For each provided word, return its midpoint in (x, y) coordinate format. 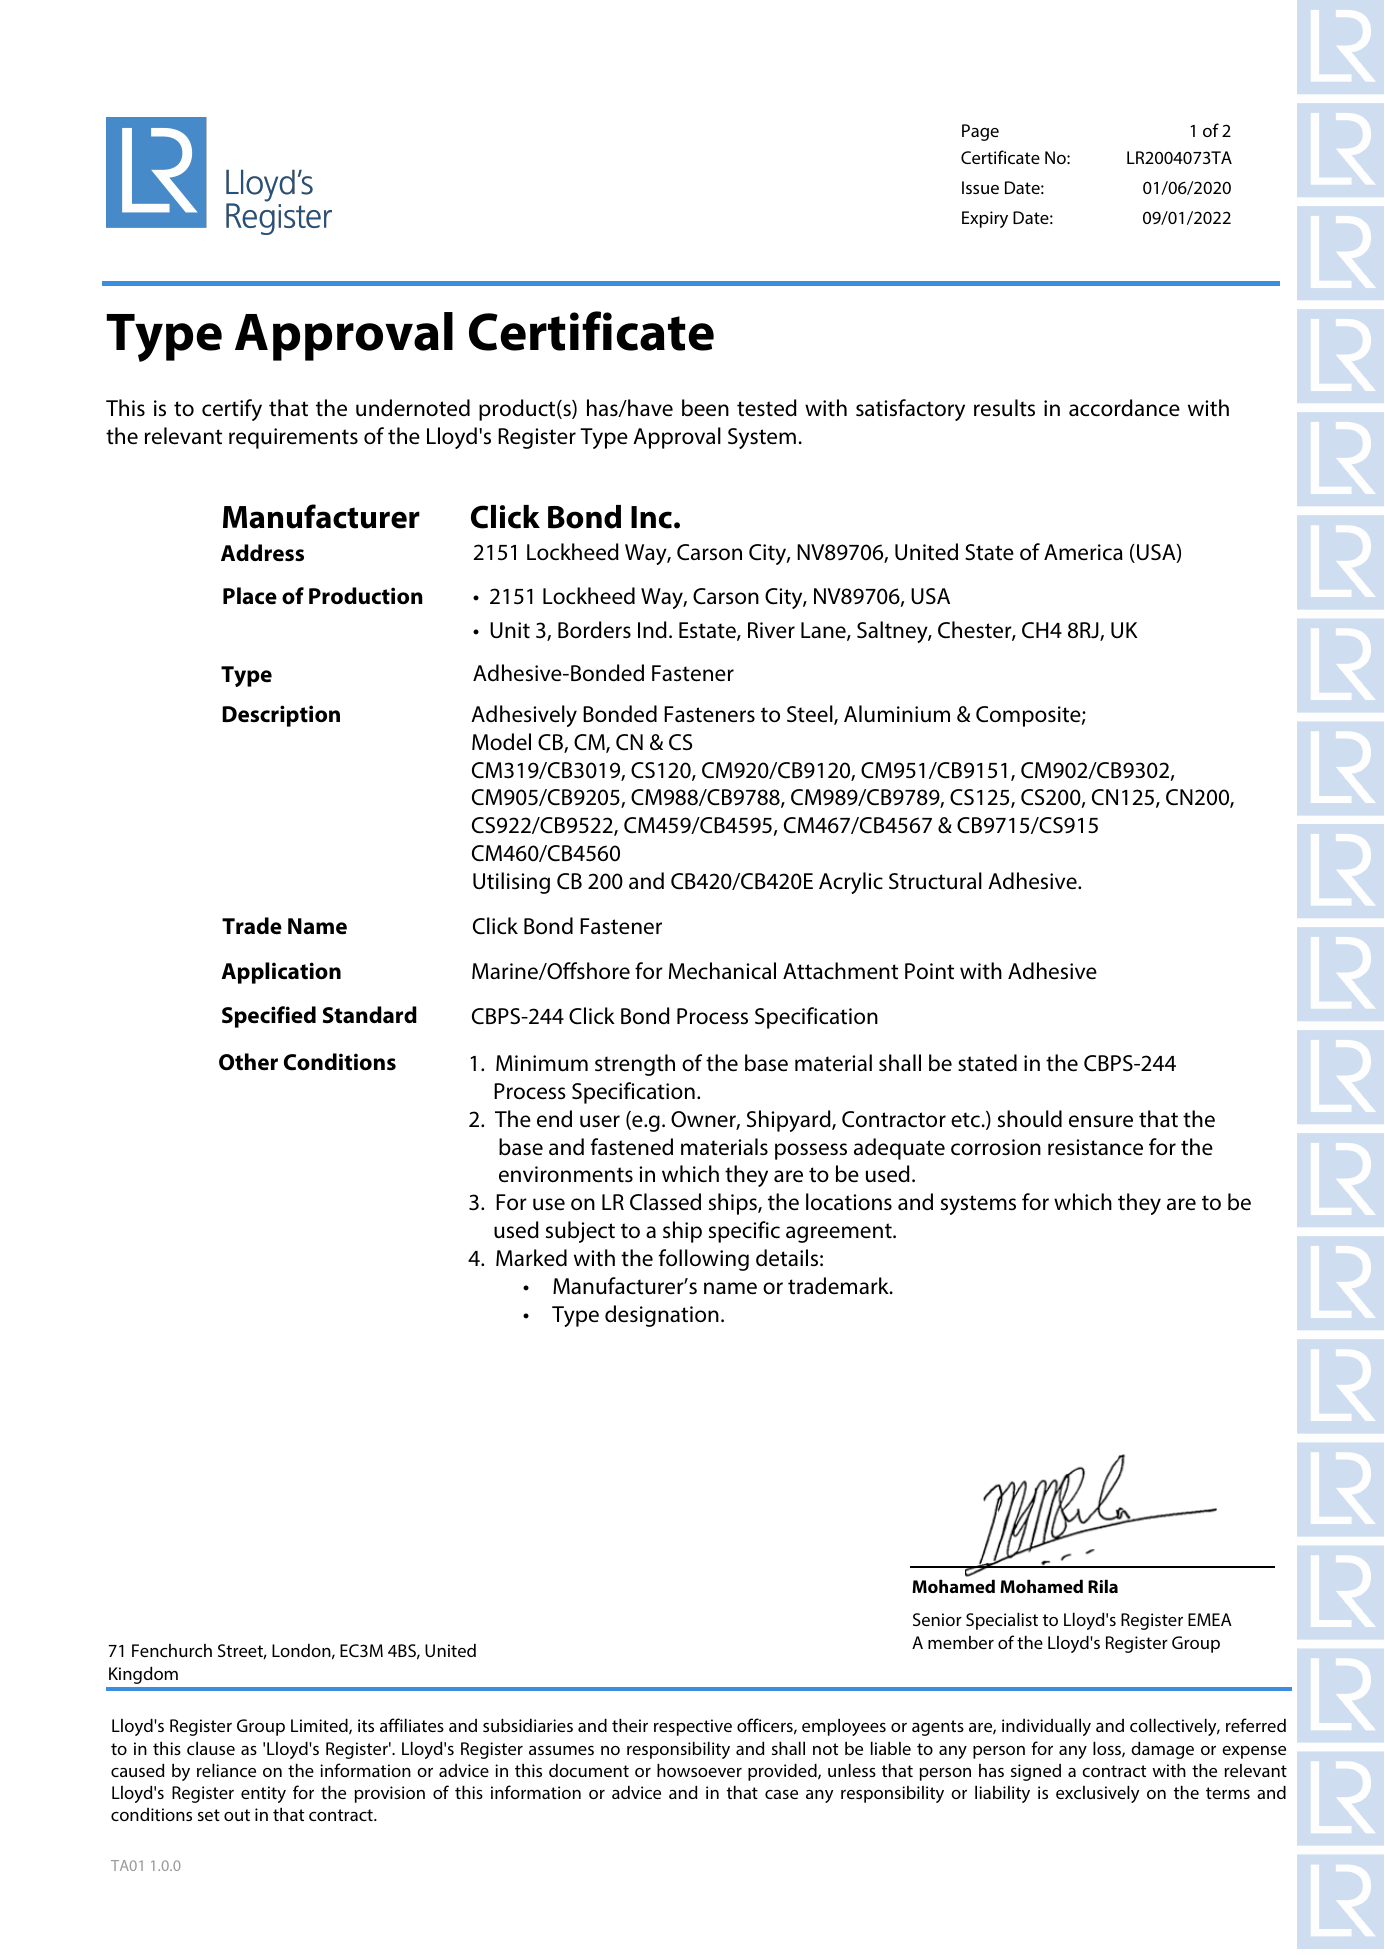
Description (281, 716)
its (366, 1725)
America (1083, 552)
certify (232, 410)
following (704, 1260)
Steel (811, 715)
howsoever (699, 1770)
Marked (531, 1258)
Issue (980, 187)
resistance (1095, 1147)
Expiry (985, 219)
